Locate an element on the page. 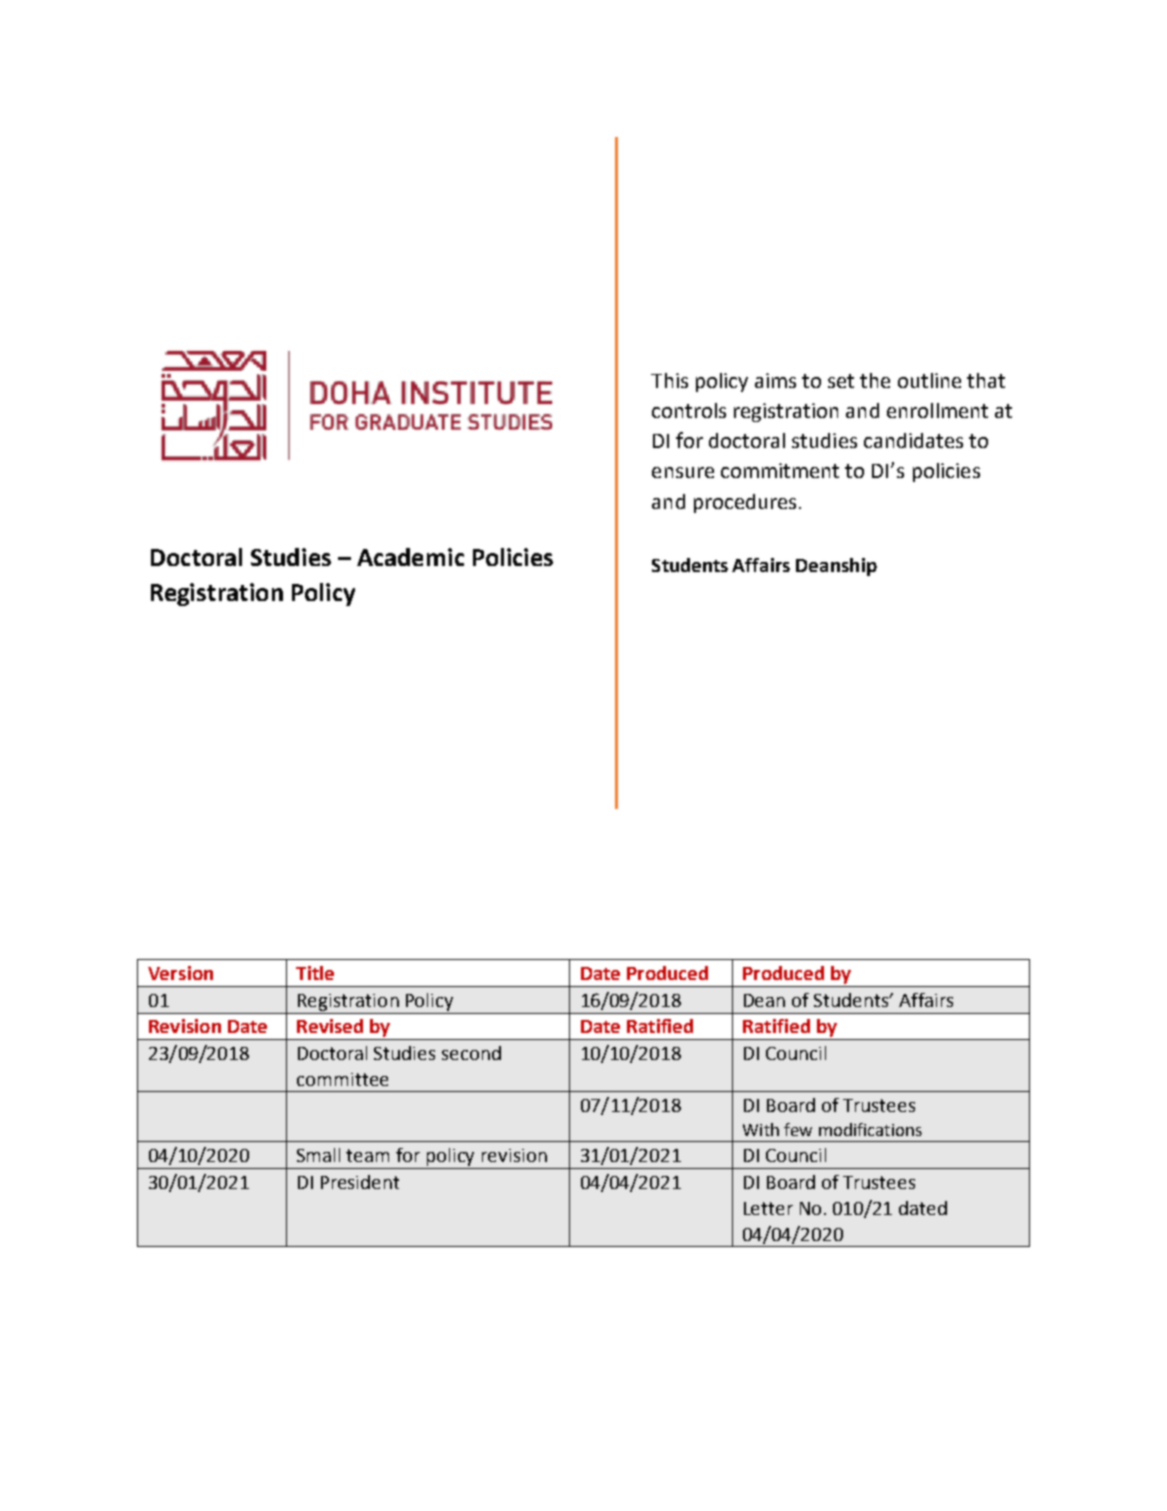 The height and width of the document is (1511, 1167). enrollment is located at coordinates (937, 410).
